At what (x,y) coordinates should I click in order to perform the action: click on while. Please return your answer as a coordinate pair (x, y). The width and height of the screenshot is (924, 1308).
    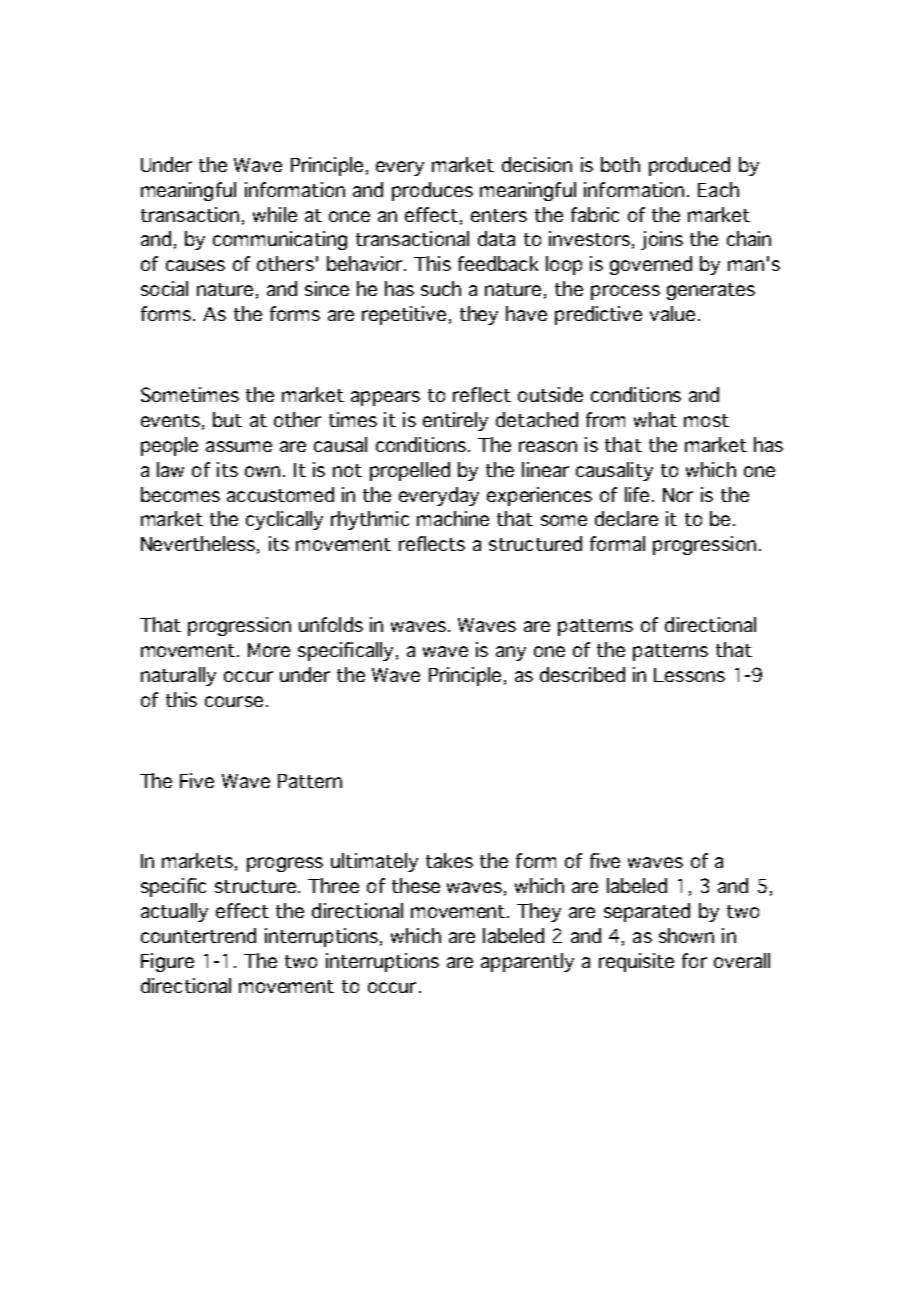
    Looking at the image, I should click on (275, 214).
